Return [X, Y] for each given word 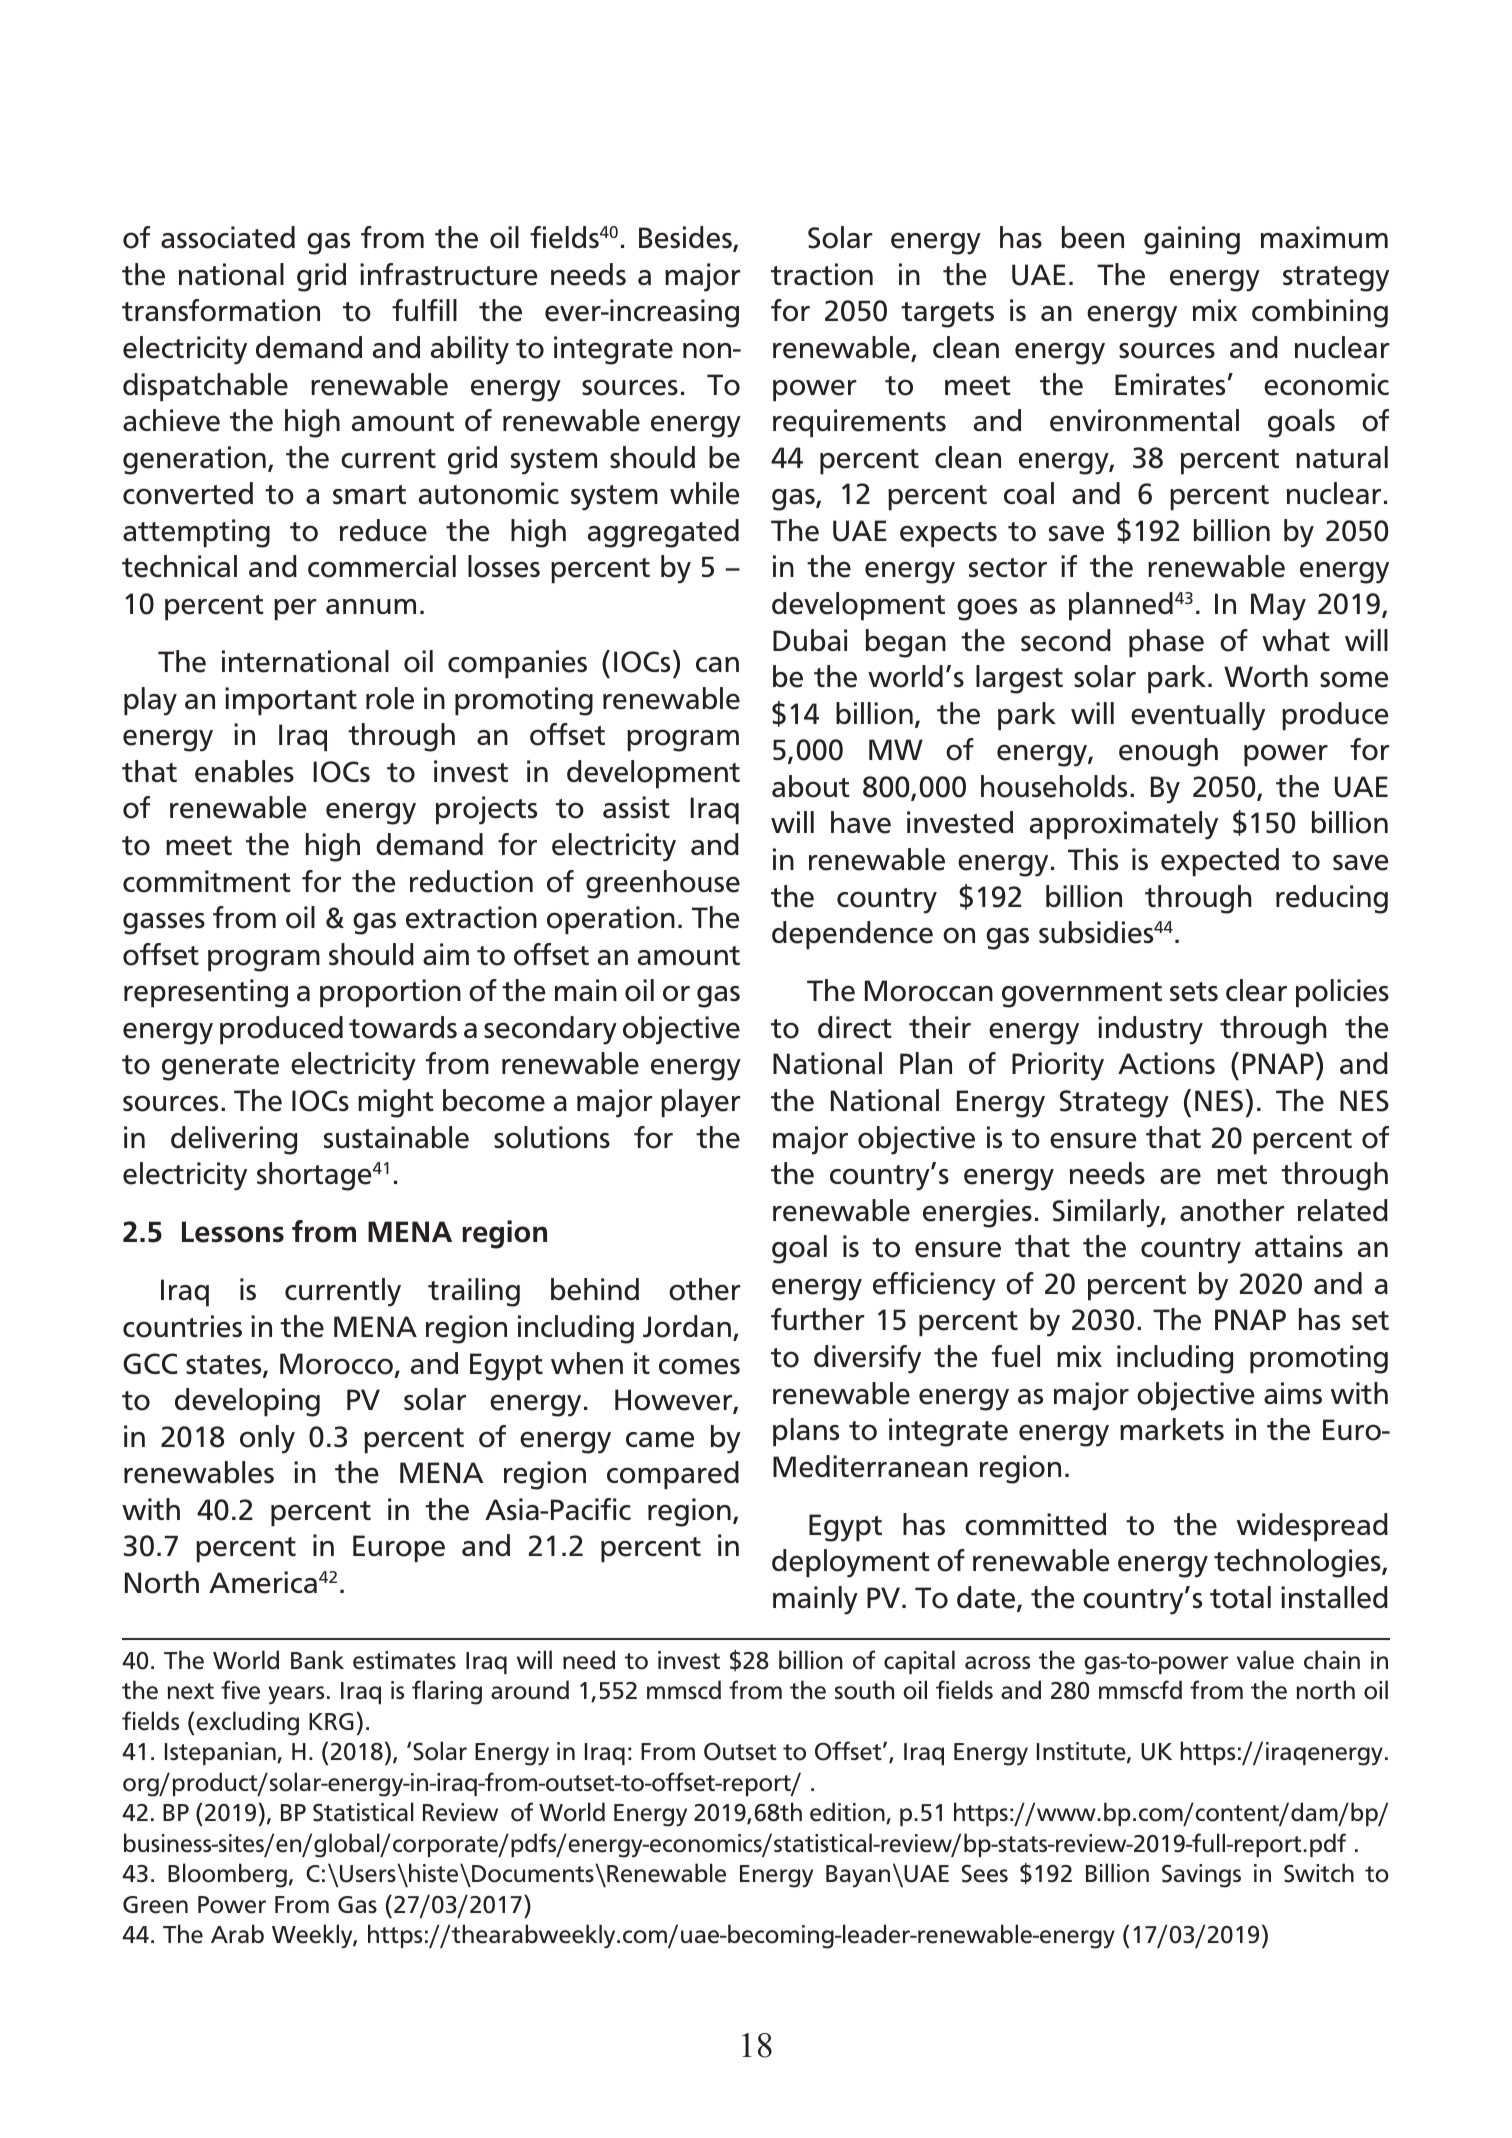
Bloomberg [227, 1875]
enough [1168, 752]
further [818, 1319]
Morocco [336, 1364]
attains [1299, 1246]
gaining [1192, 240]
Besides [686, 239]
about [811, 786]
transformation [221, 310]
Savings [1201, 1876]
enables [244, 771]
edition [848, 1813]
